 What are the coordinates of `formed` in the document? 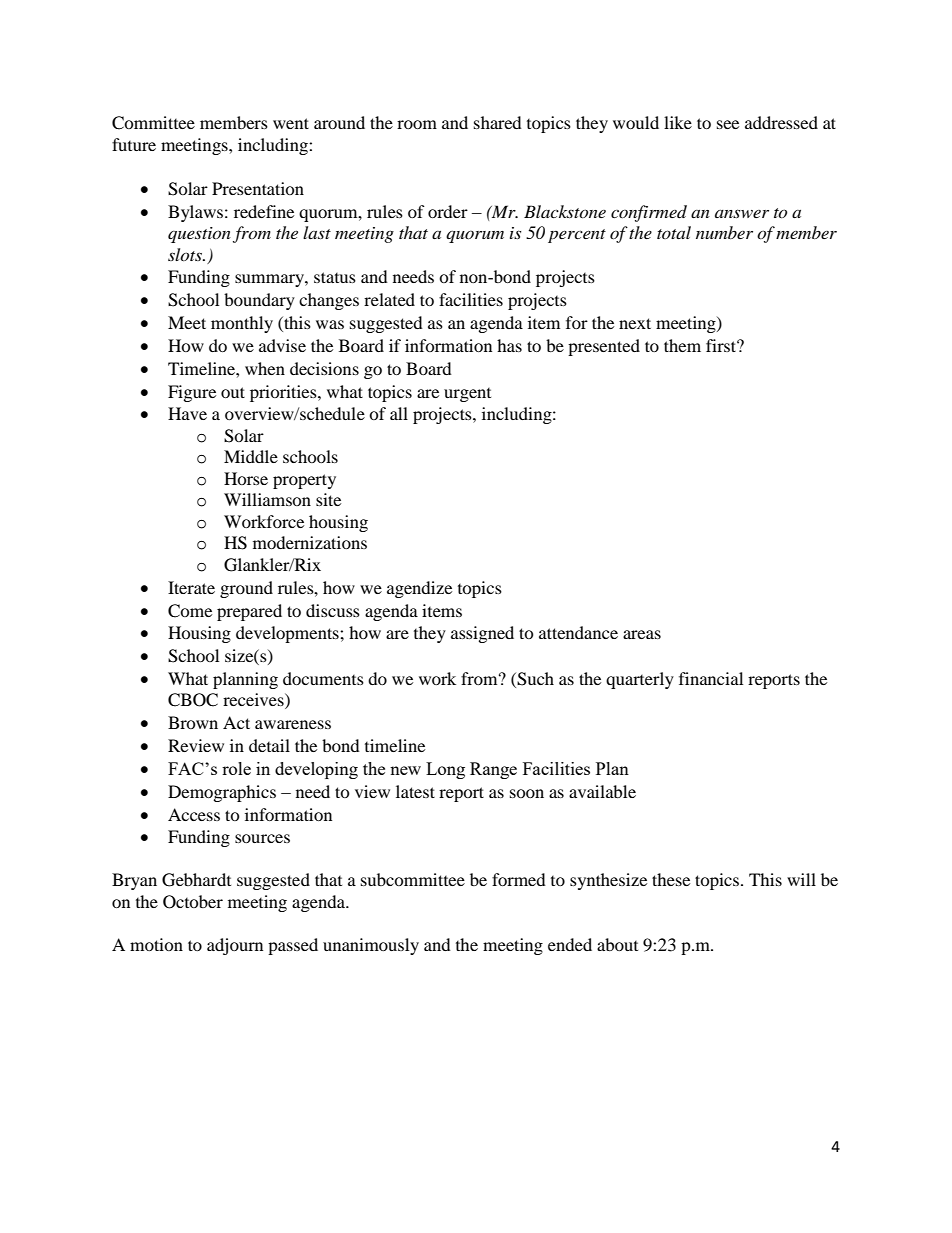 It's located at (519, 879).
